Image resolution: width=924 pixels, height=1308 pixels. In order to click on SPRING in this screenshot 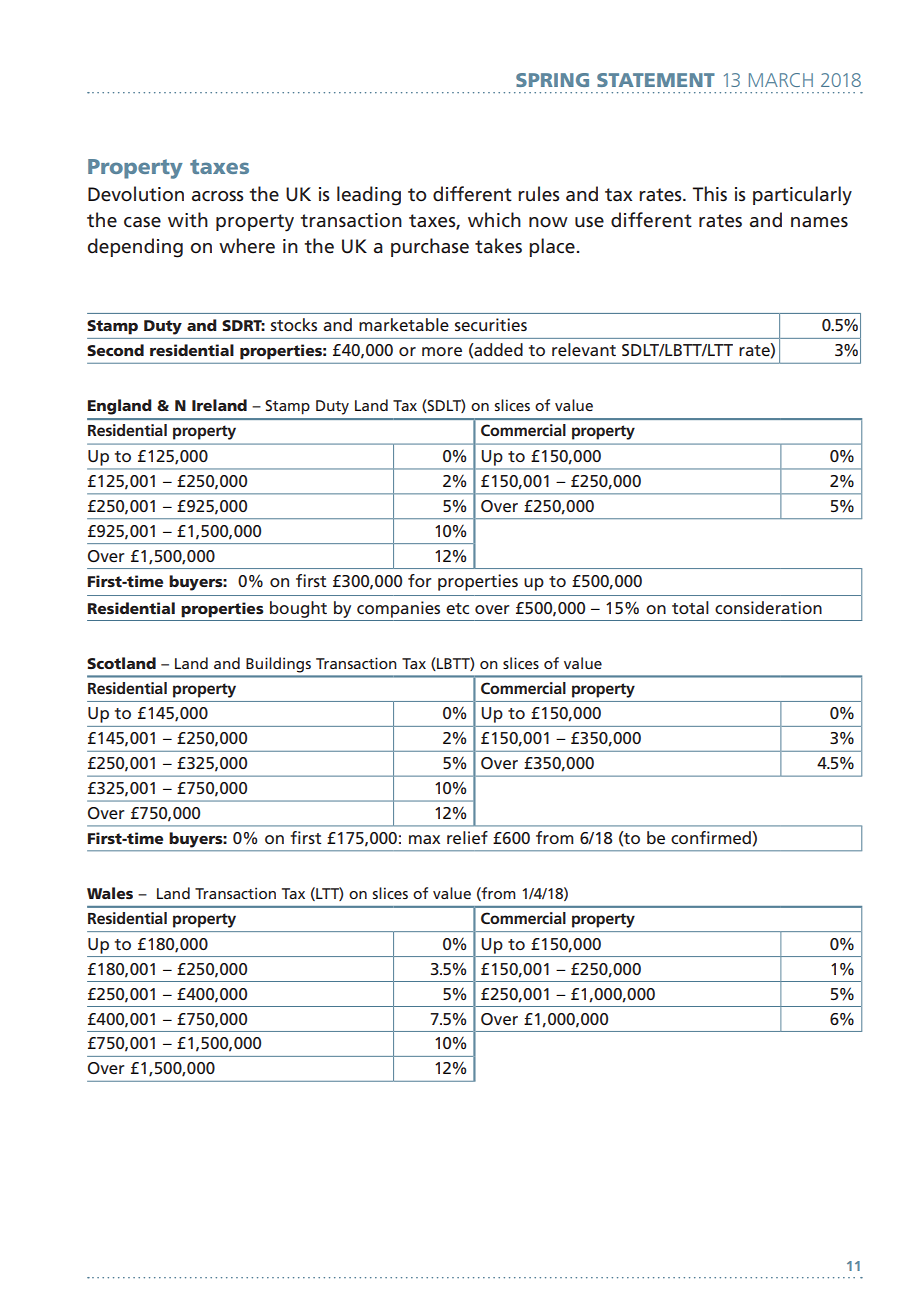, I will do `click(552, 80)`.
